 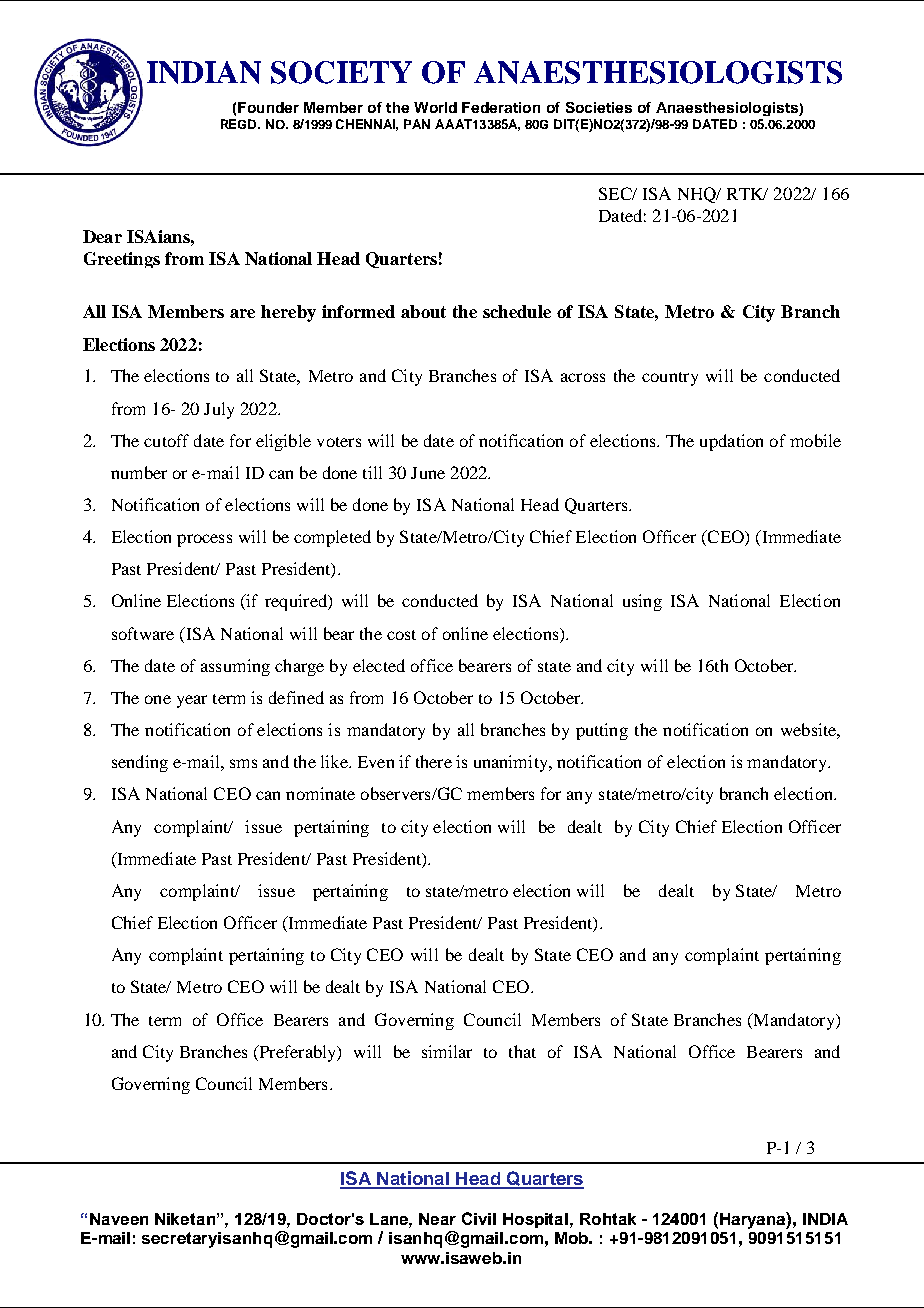 I want to click on that, so click(x=522, y=1051).
